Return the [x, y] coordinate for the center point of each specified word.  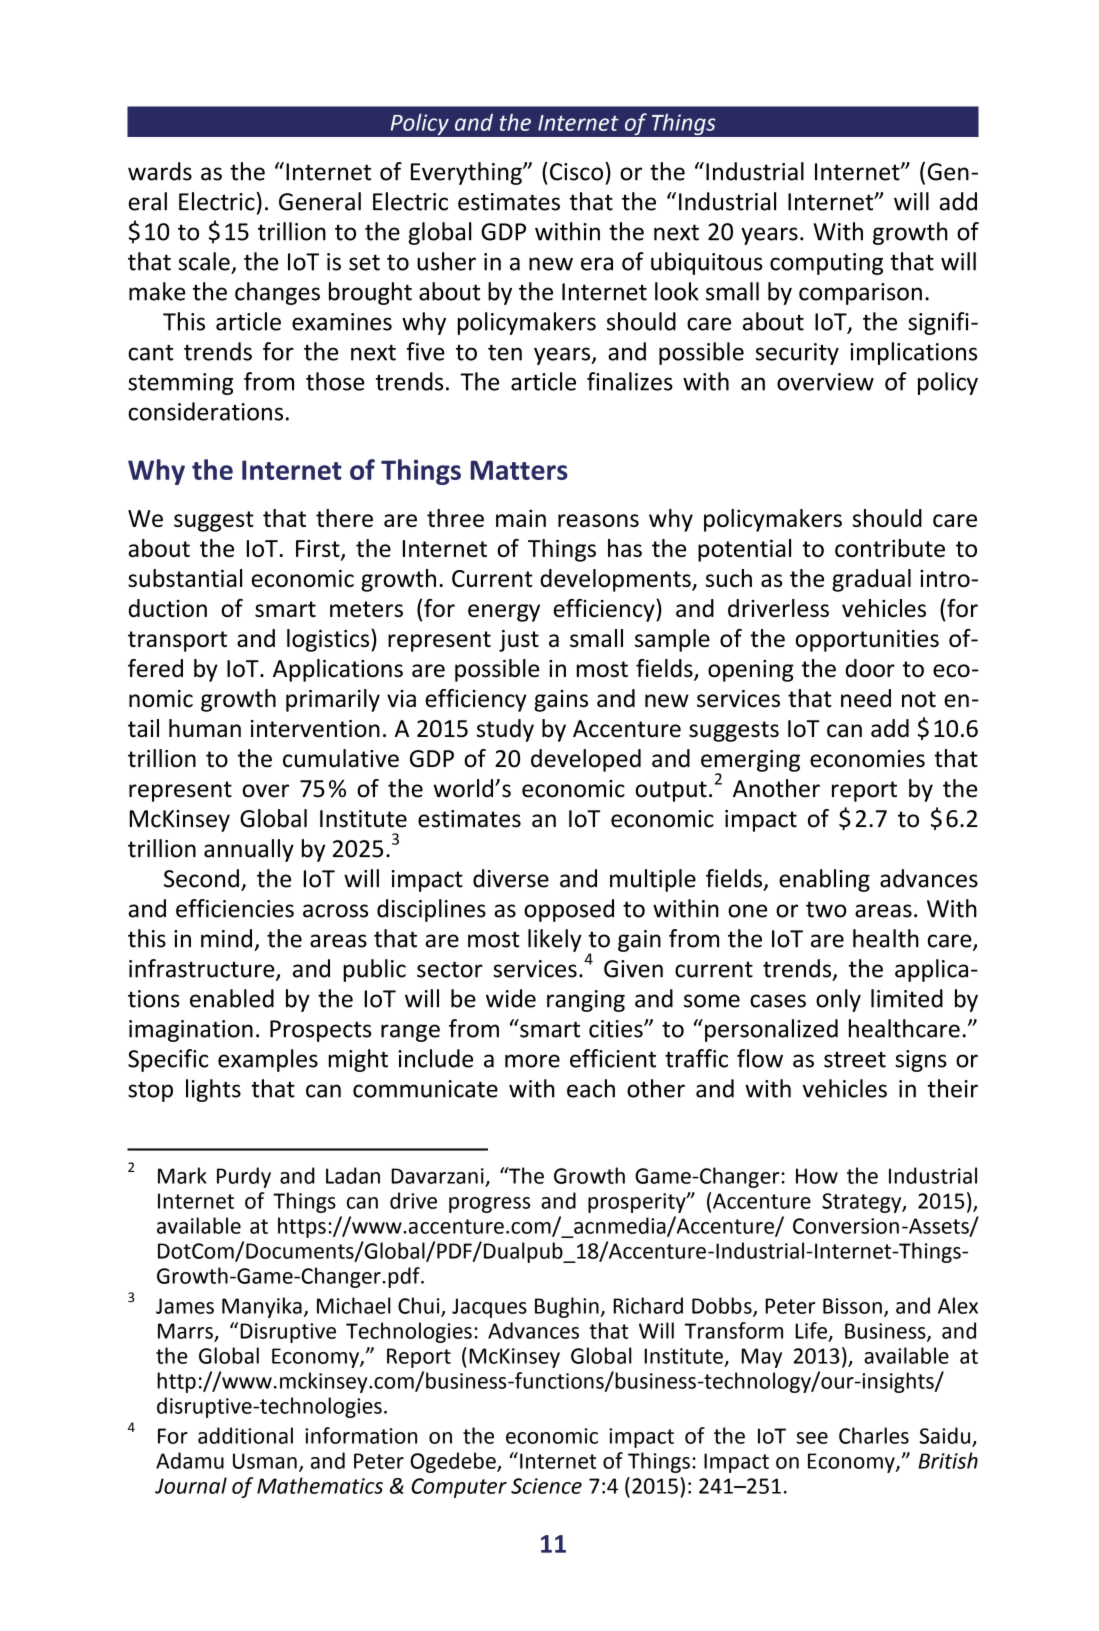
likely [555, 940]
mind [226, 938]
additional [245, 1435]
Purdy [244, 1177]
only [838, 1000]
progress [489, 1205]
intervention [315, 729]
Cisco [578, 171]
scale [204, 261]
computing [826, 264]
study [505, 730]
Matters [519, 470]
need [866, 698]
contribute [890, 548]
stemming [180, 384]
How [817, 1176]
